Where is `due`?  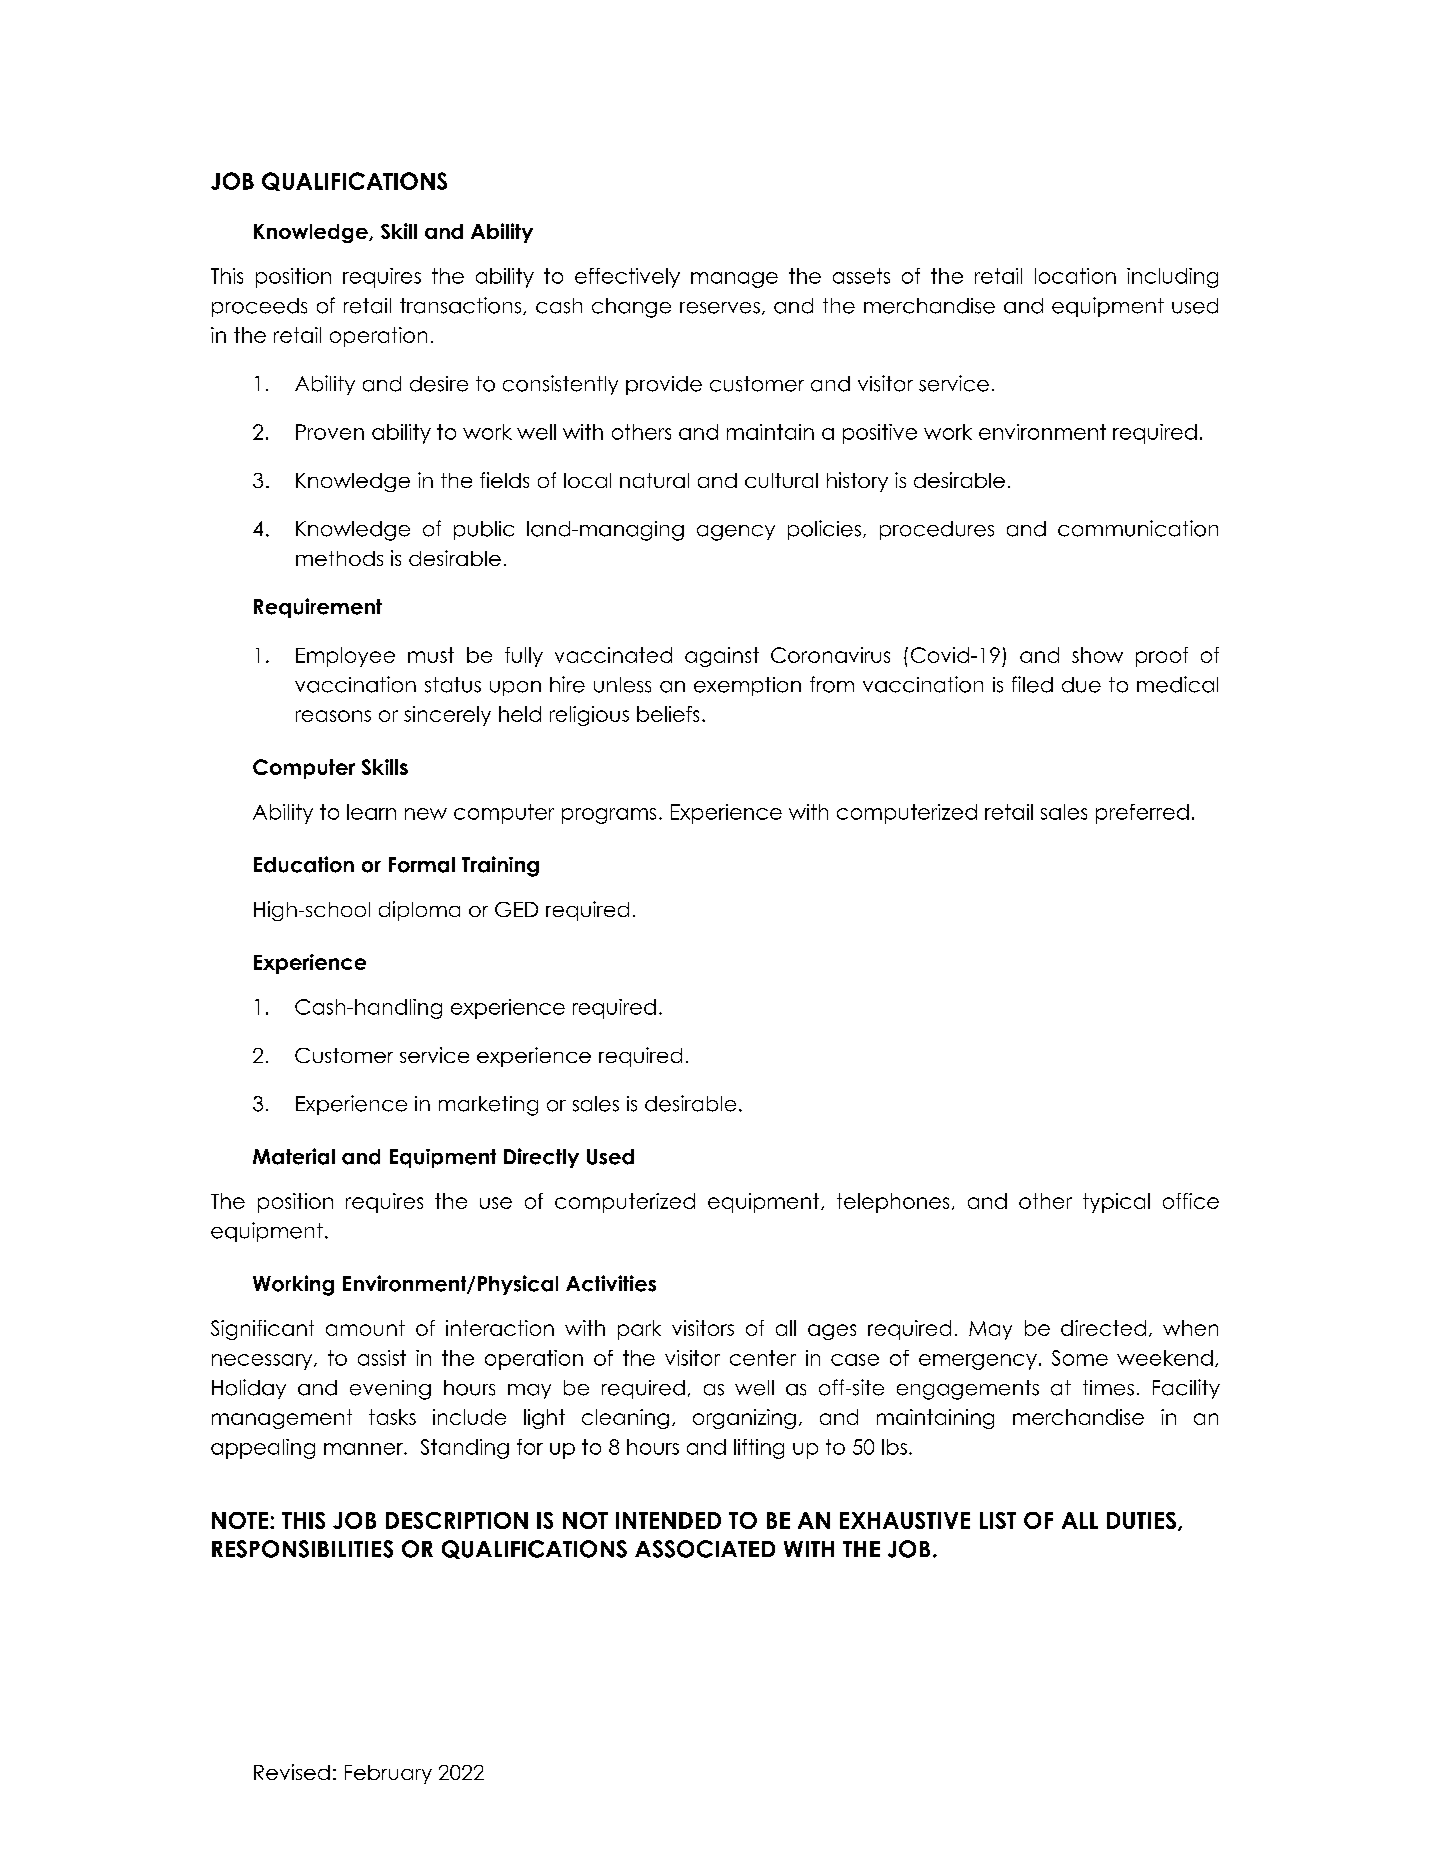 due is located at coordinates (1081, 685).
